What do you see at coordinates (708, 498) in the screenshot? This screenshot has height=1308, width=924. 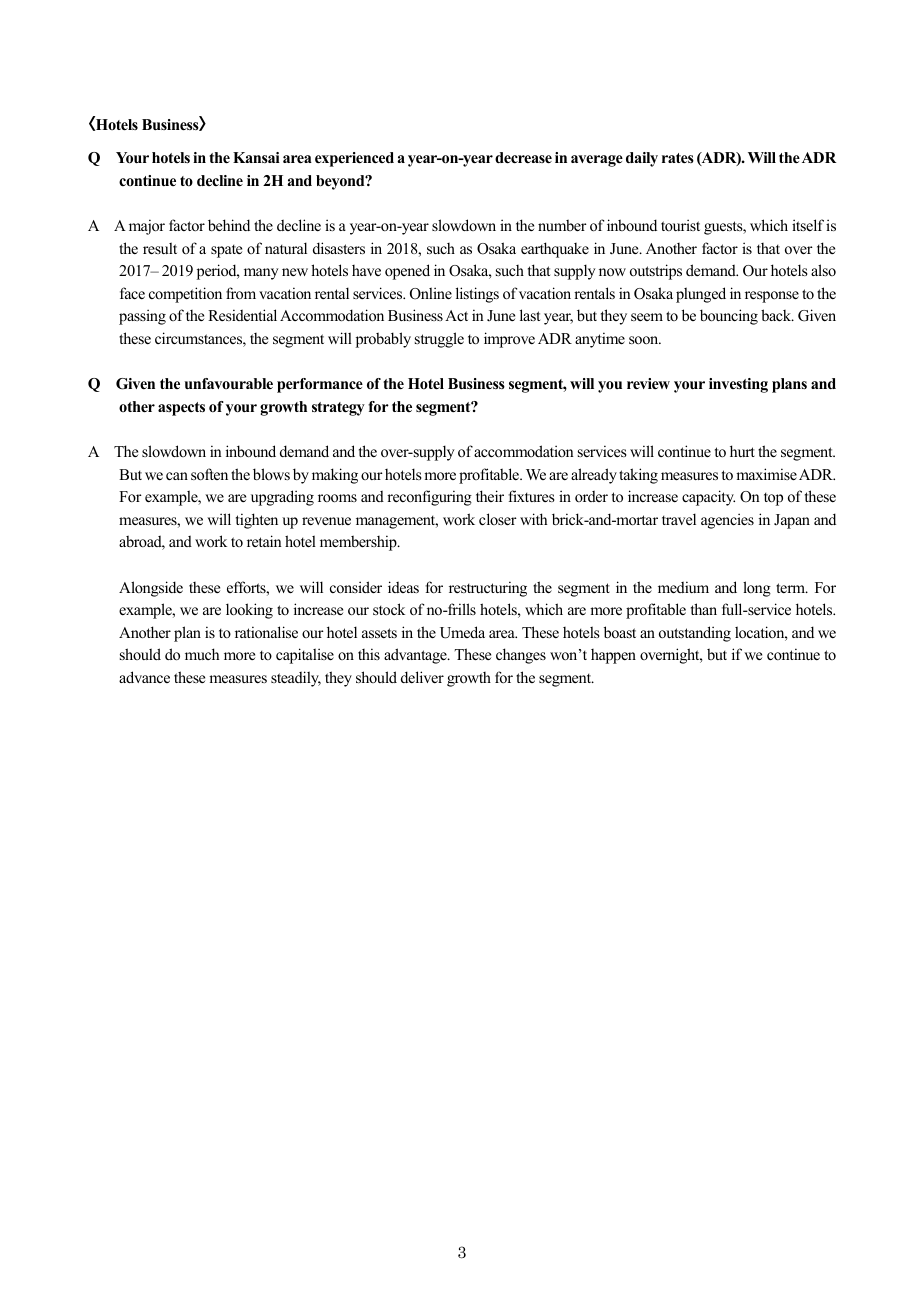 I see `capacity` at bounding box center [708, 498].
